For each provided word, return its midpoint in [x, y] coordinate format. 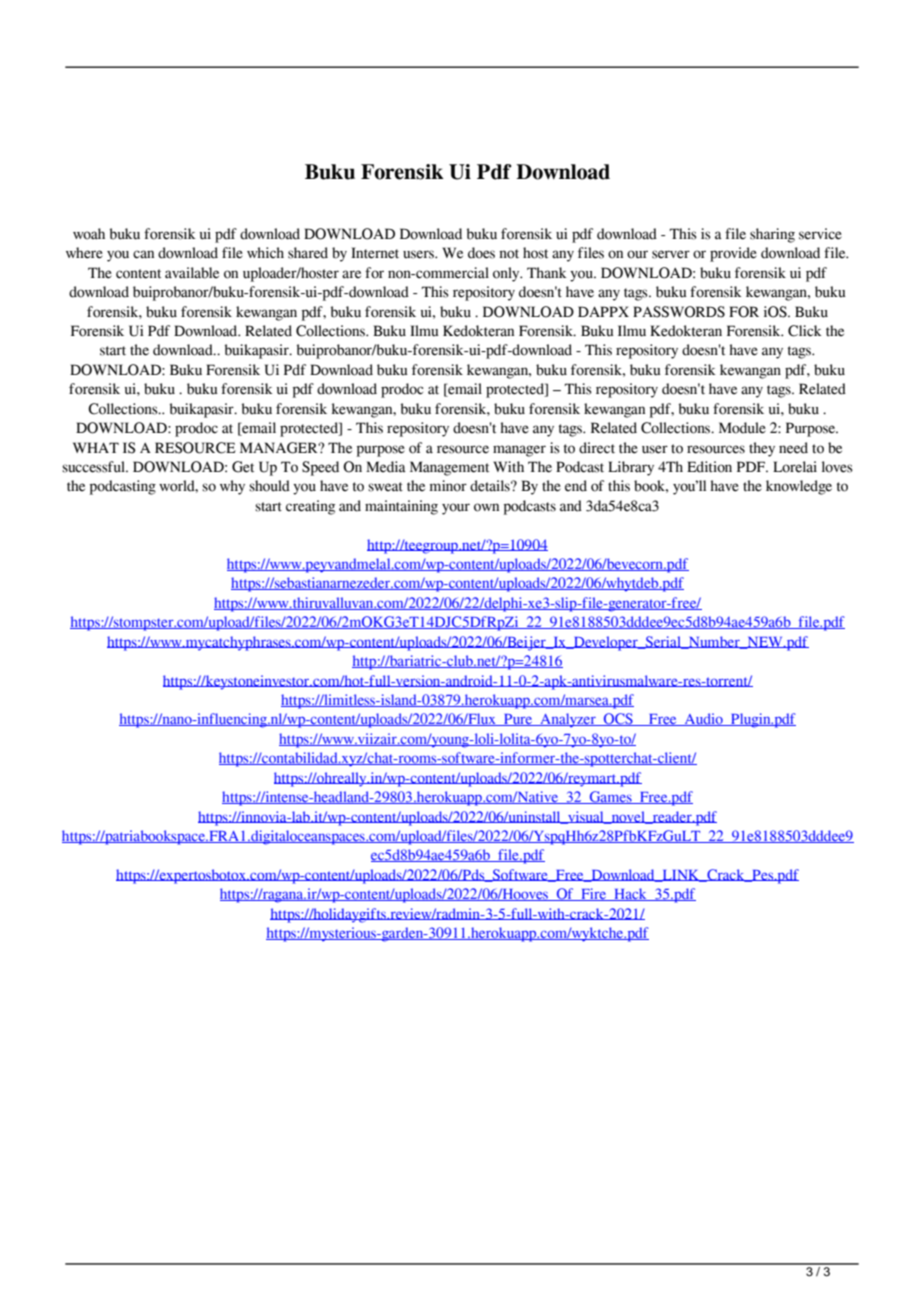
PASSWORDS [679, 312]
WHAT [96, 447]
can [143, 254]
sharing [772, 235]
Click [805, 331]
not [509, 254]
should [269, 486]
